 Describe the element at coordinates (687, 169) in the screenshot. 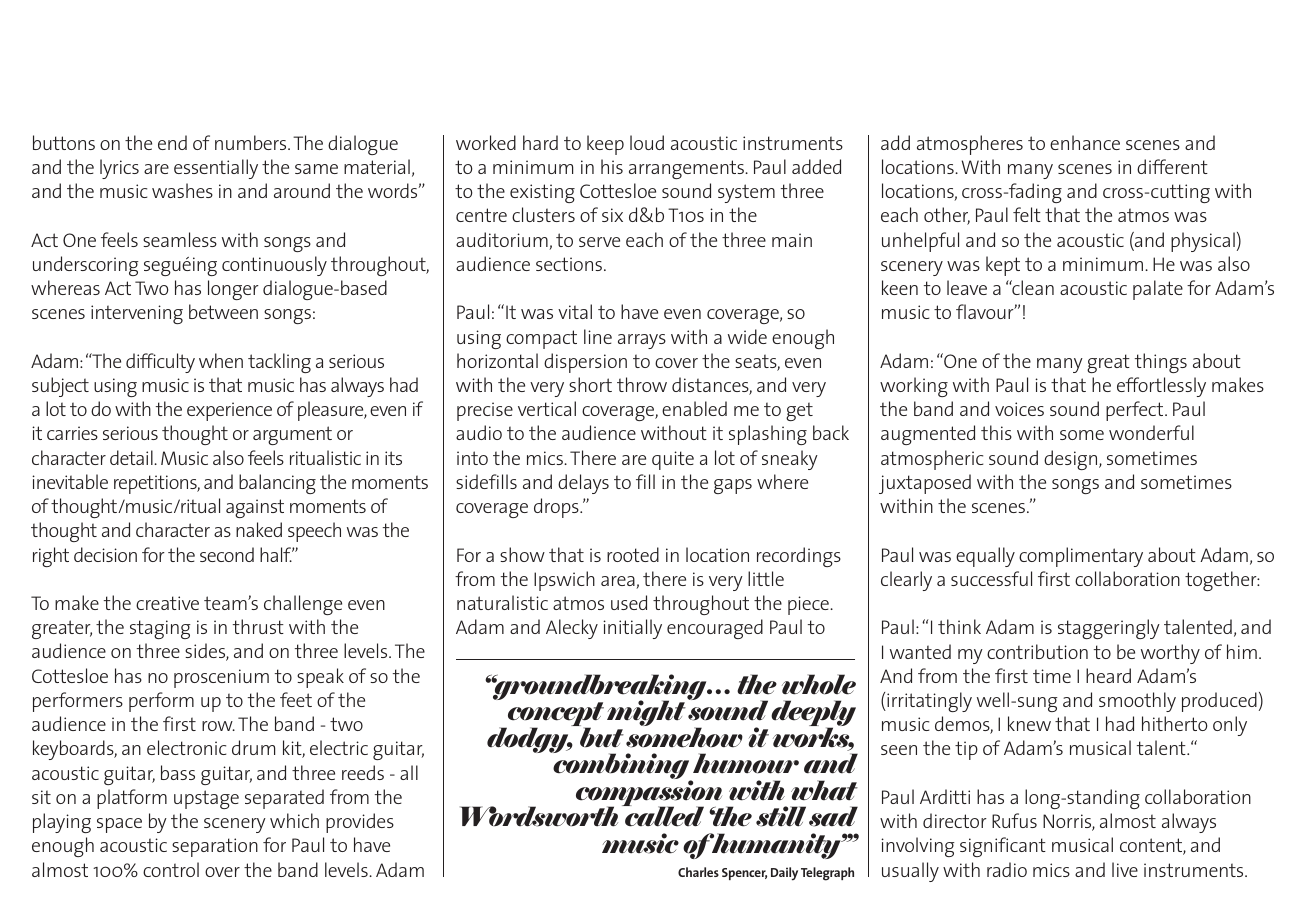

I see `arrangements` at that location.
